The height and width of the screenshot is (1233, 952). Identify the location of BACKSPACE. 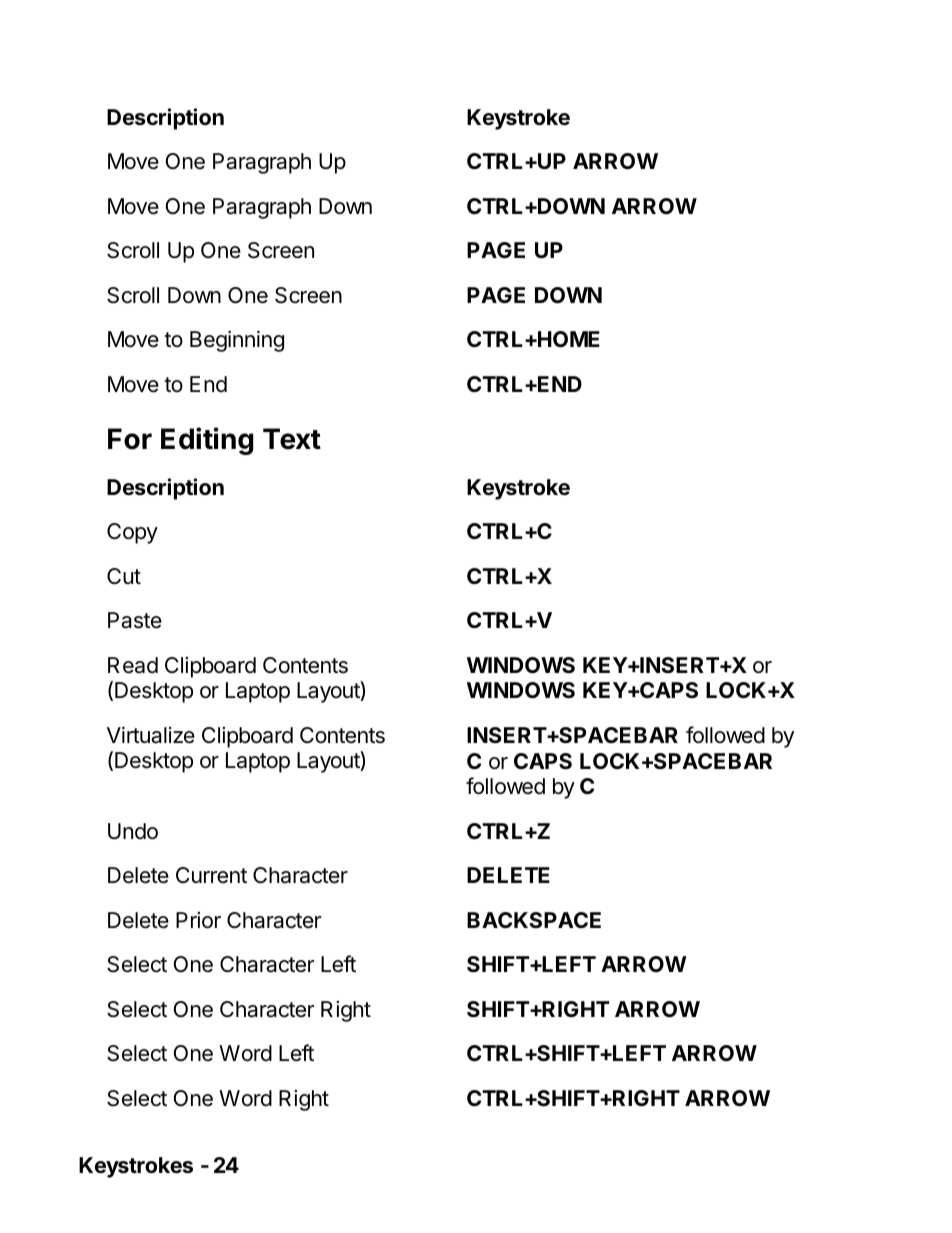
(534, 920).
